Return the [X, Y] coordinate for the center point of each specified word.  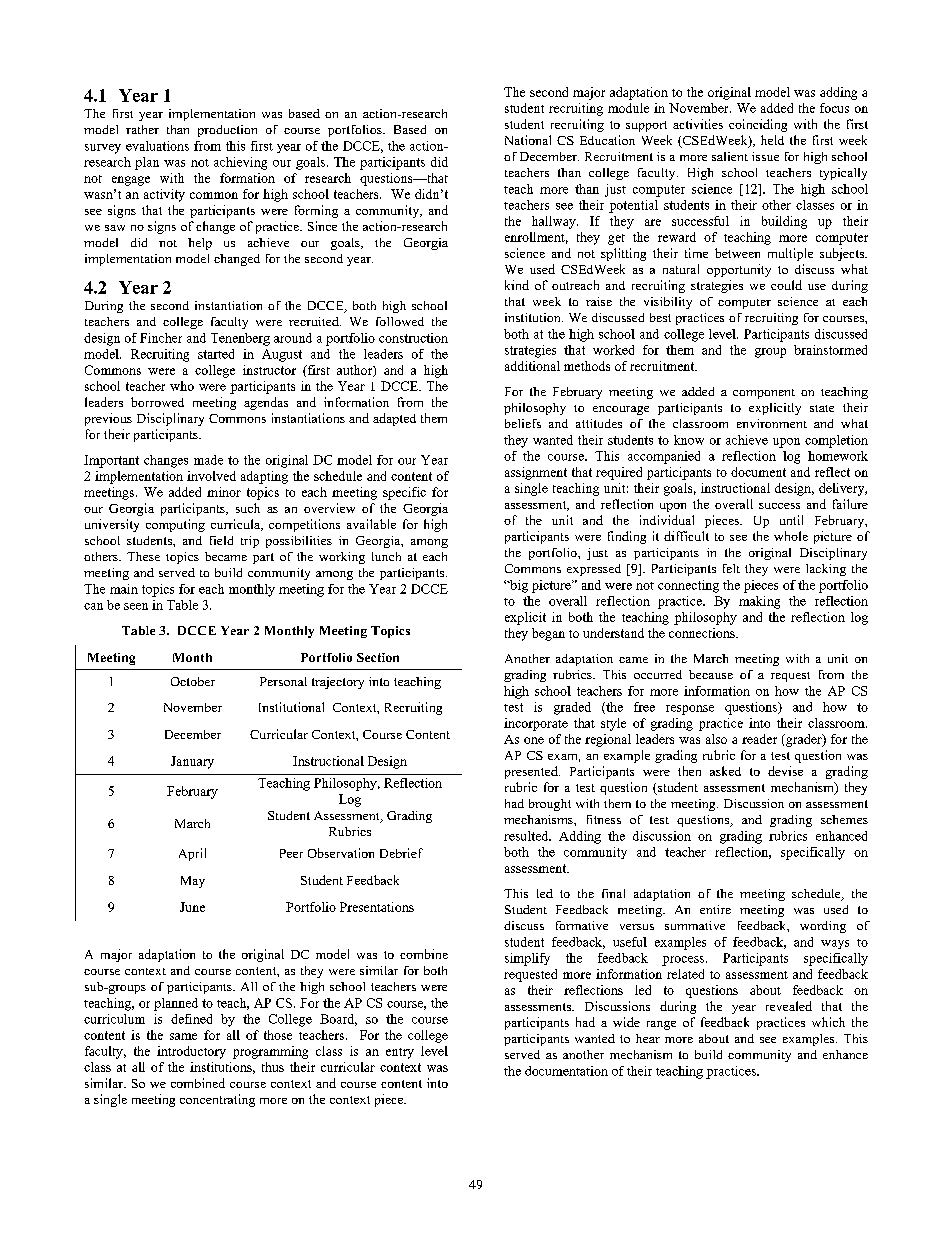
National [528, 140]
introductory [191, 1052]
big [518, 586]
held [772, 140]
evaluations [157, 146]
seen [136, 606]
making [759, 602]
